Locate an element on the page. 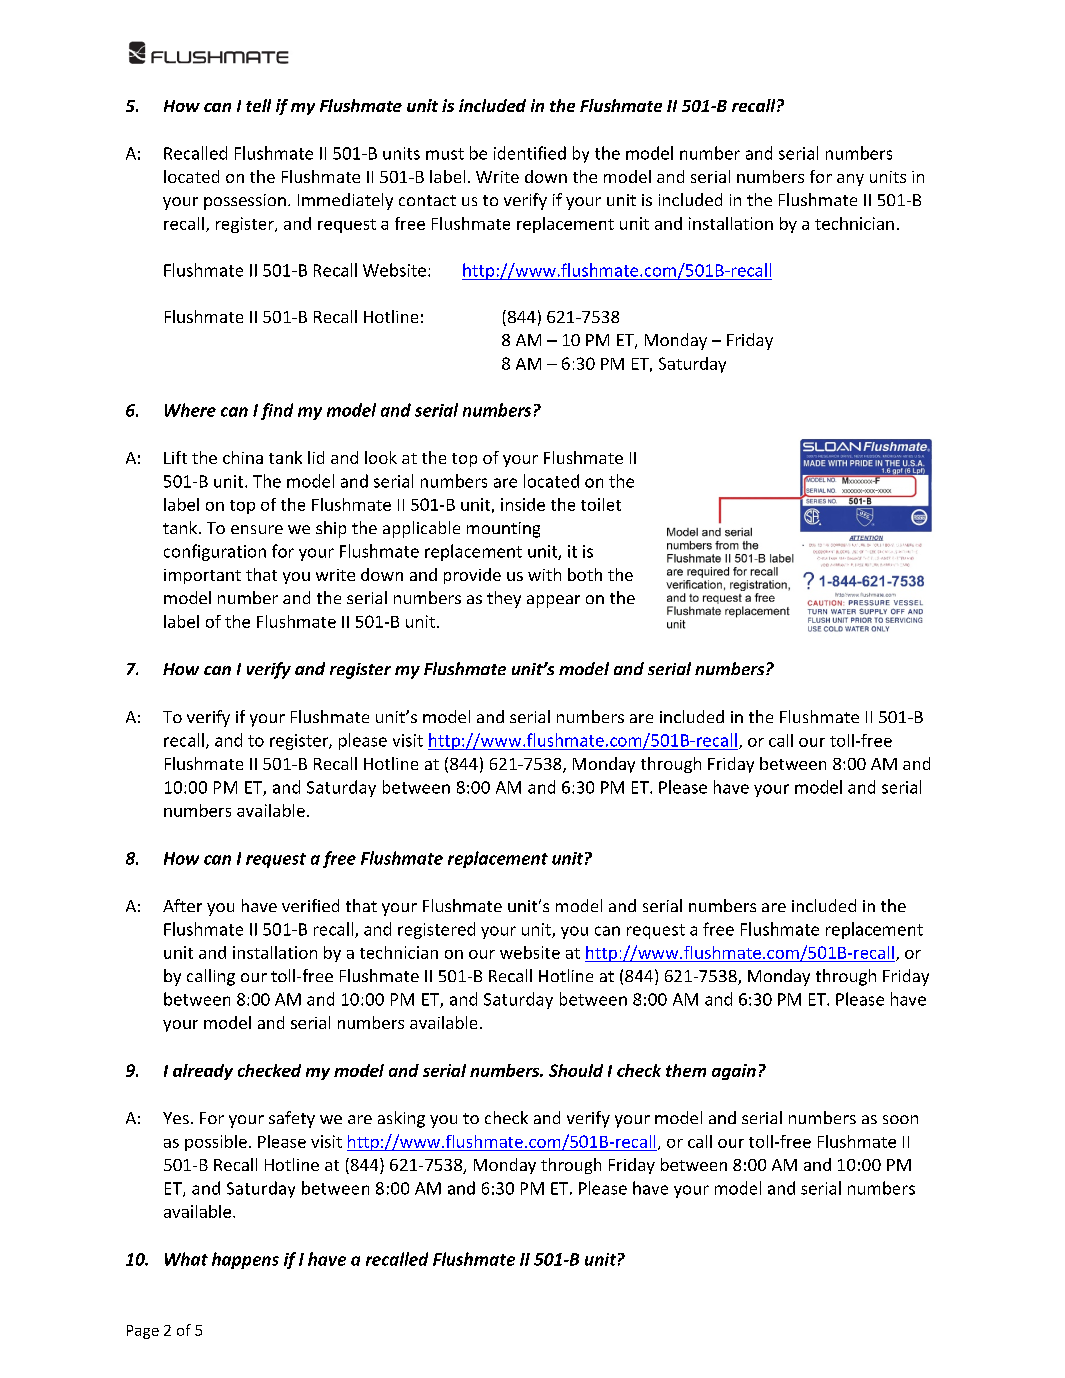 The width and height of the page is (1065, 1378). important is located at coordinates (202, 576).
